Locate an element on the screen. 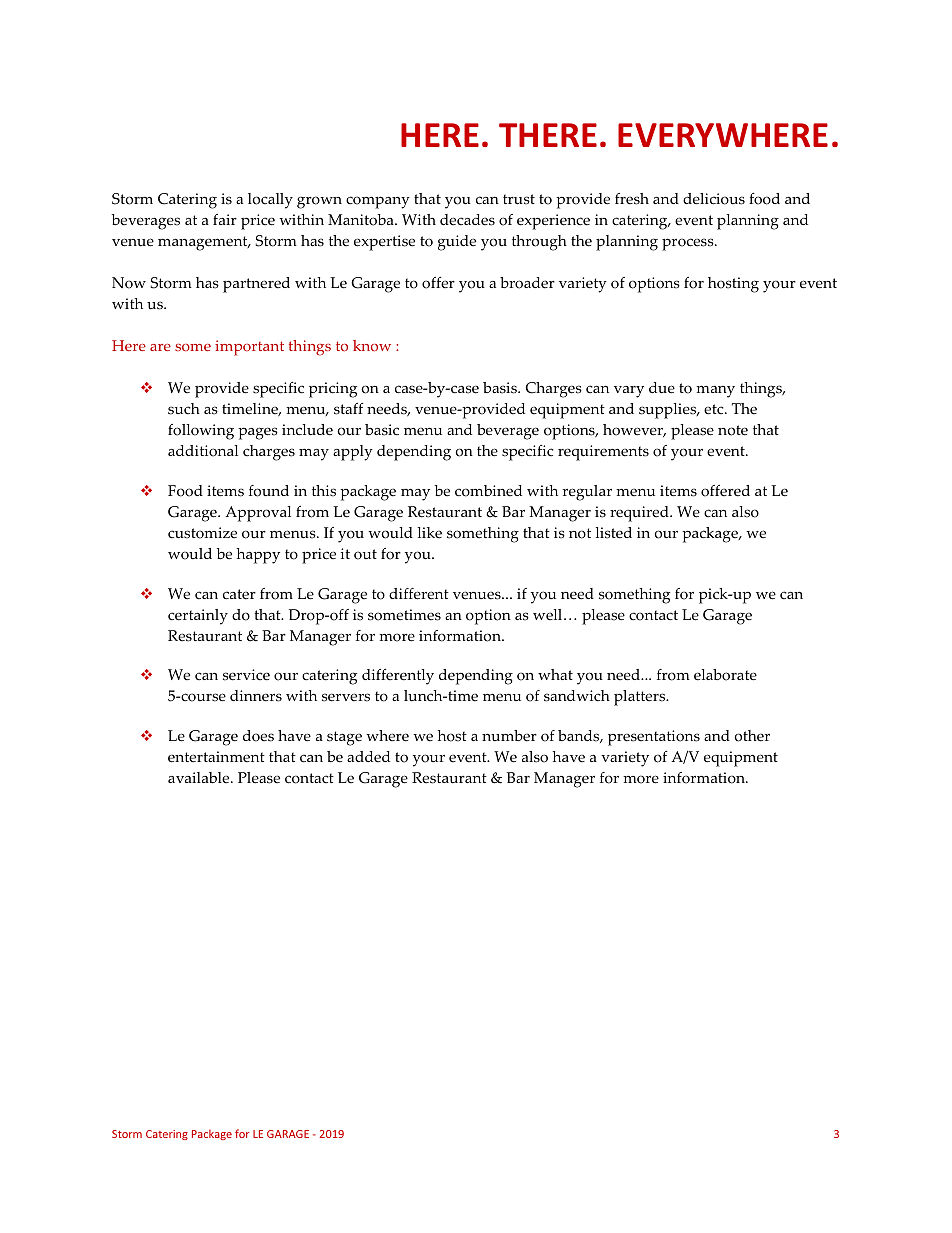 Image resolution: width=952 pixels, height=1233 pixels. like is located at coordinates (429, 533).
